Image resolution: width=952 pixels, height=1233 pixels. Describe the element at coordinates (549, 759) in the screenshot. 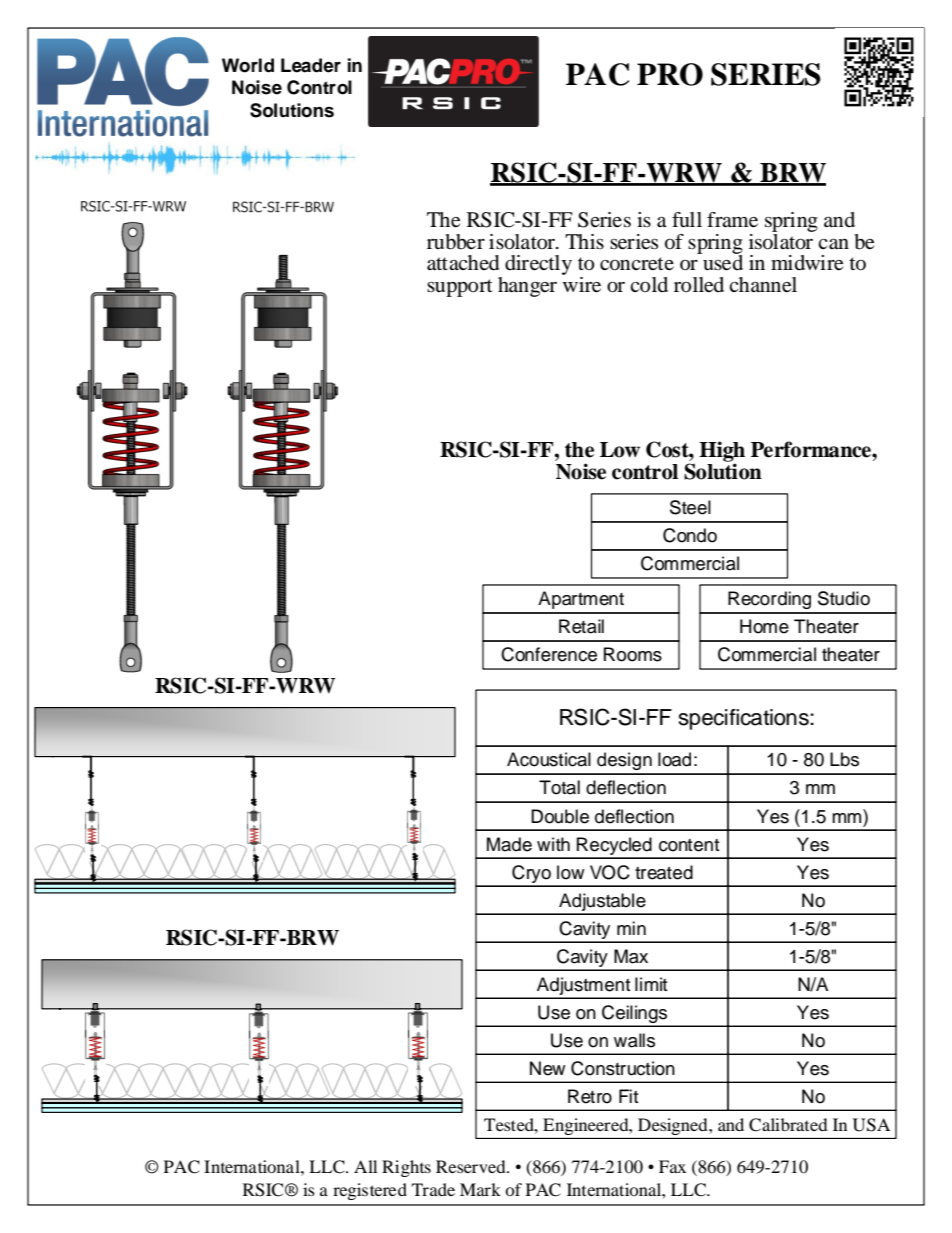

I see `Acoustical` at that location.
